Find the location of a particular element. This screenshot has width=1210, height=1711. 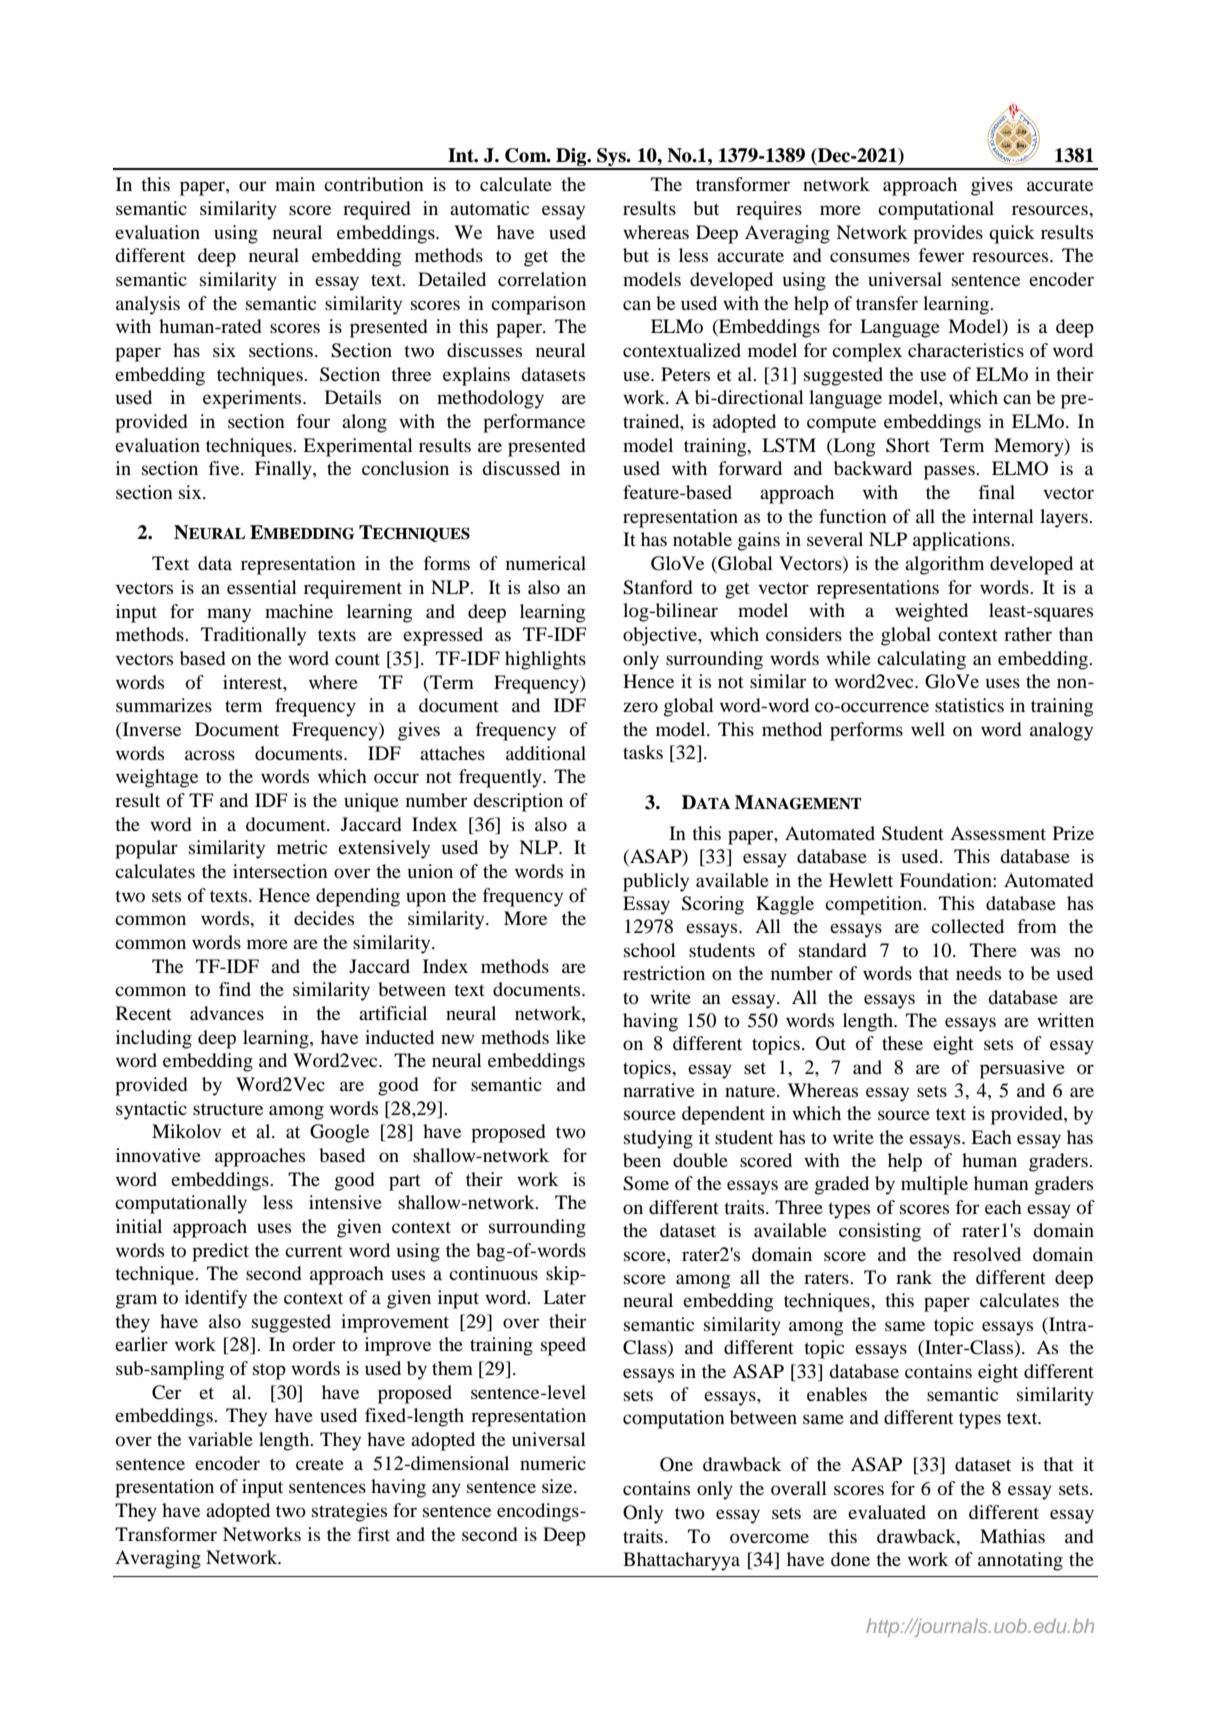

passes is located at coordinates (950, 472).
